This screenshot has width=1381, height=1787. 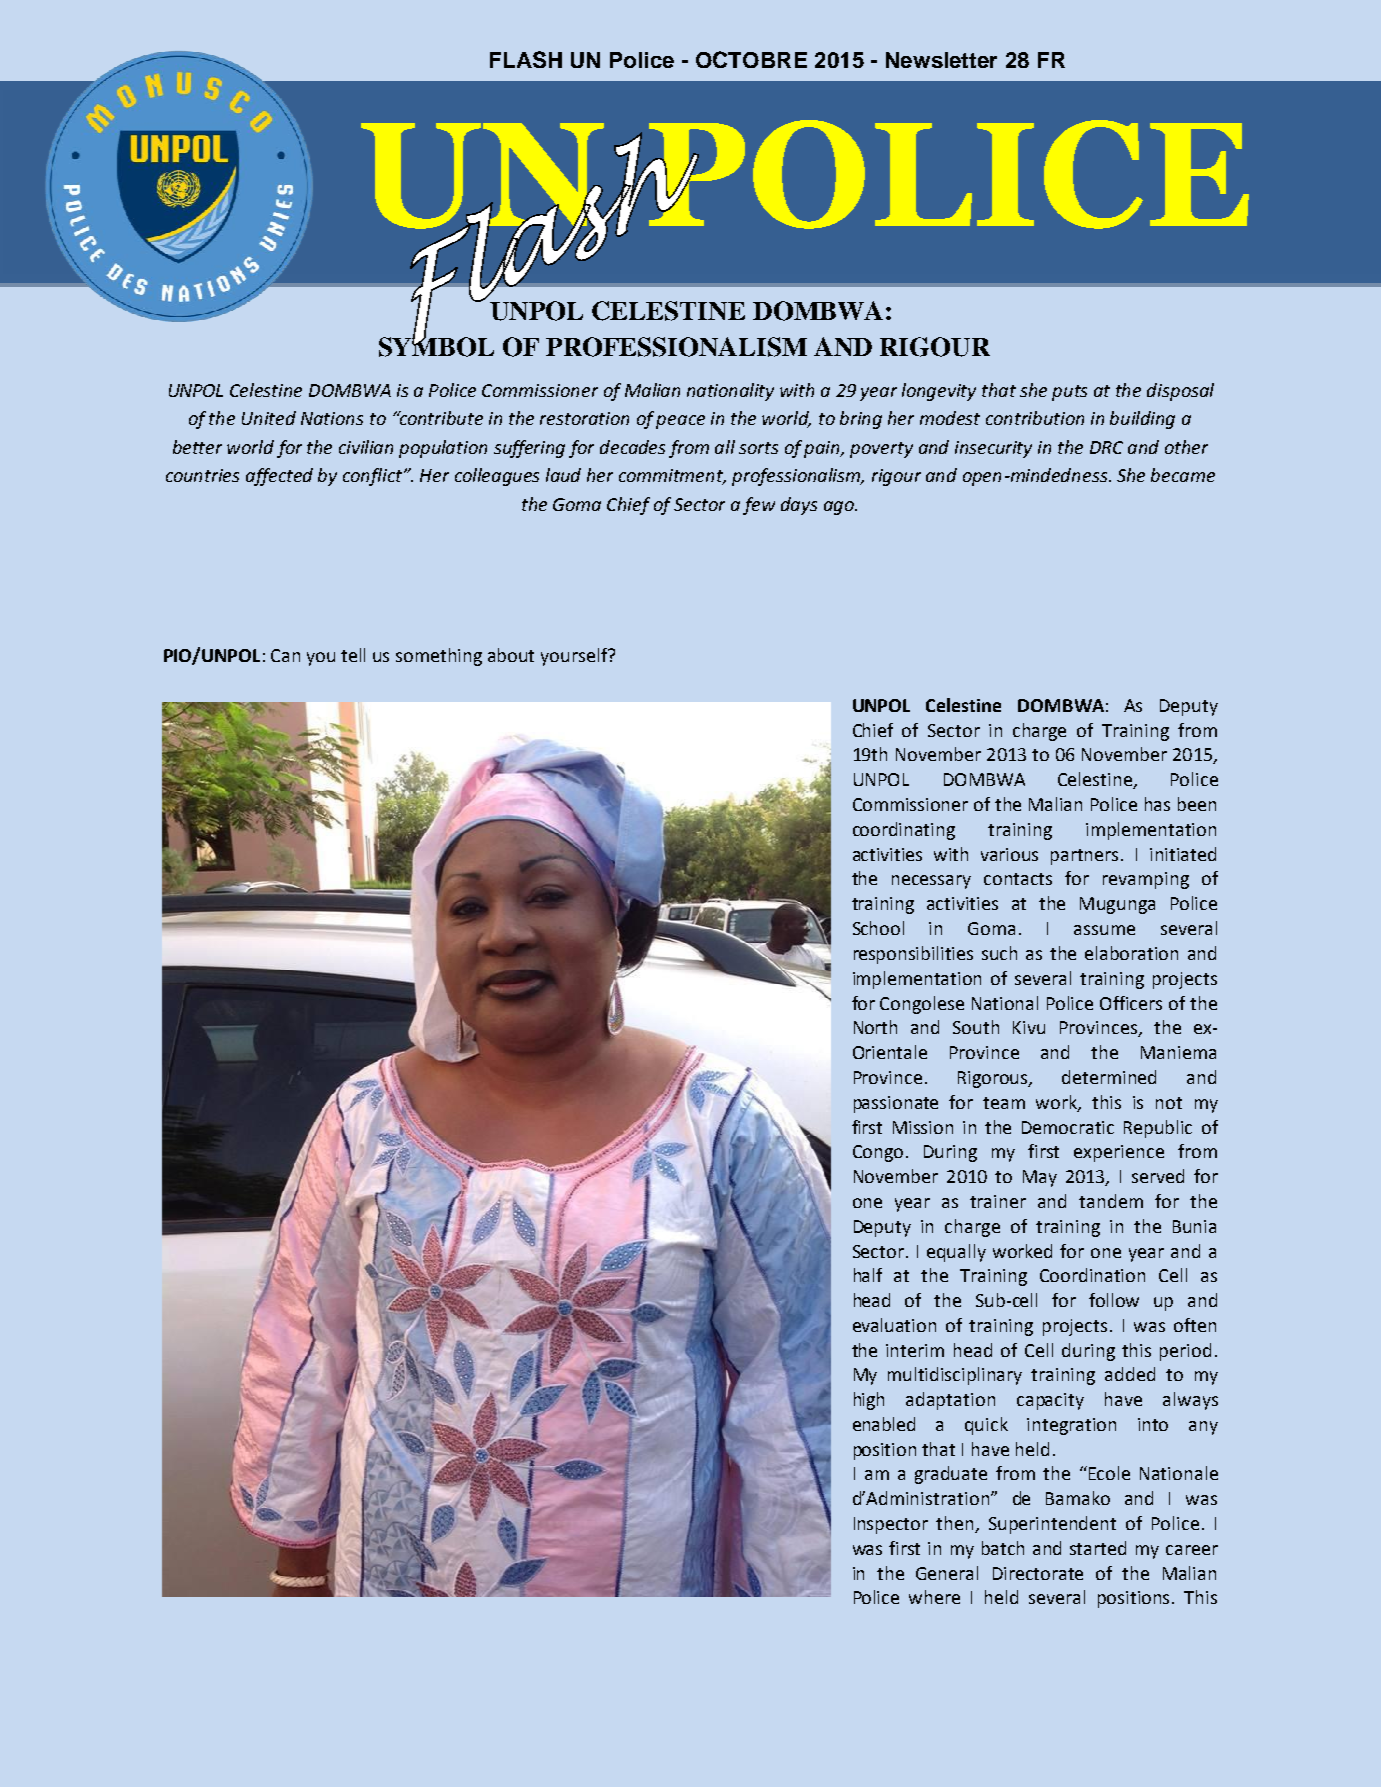 What do you see at coordinates (285, 655) in the screenshot?
I see `Can` at bounding box center [285, 655].
